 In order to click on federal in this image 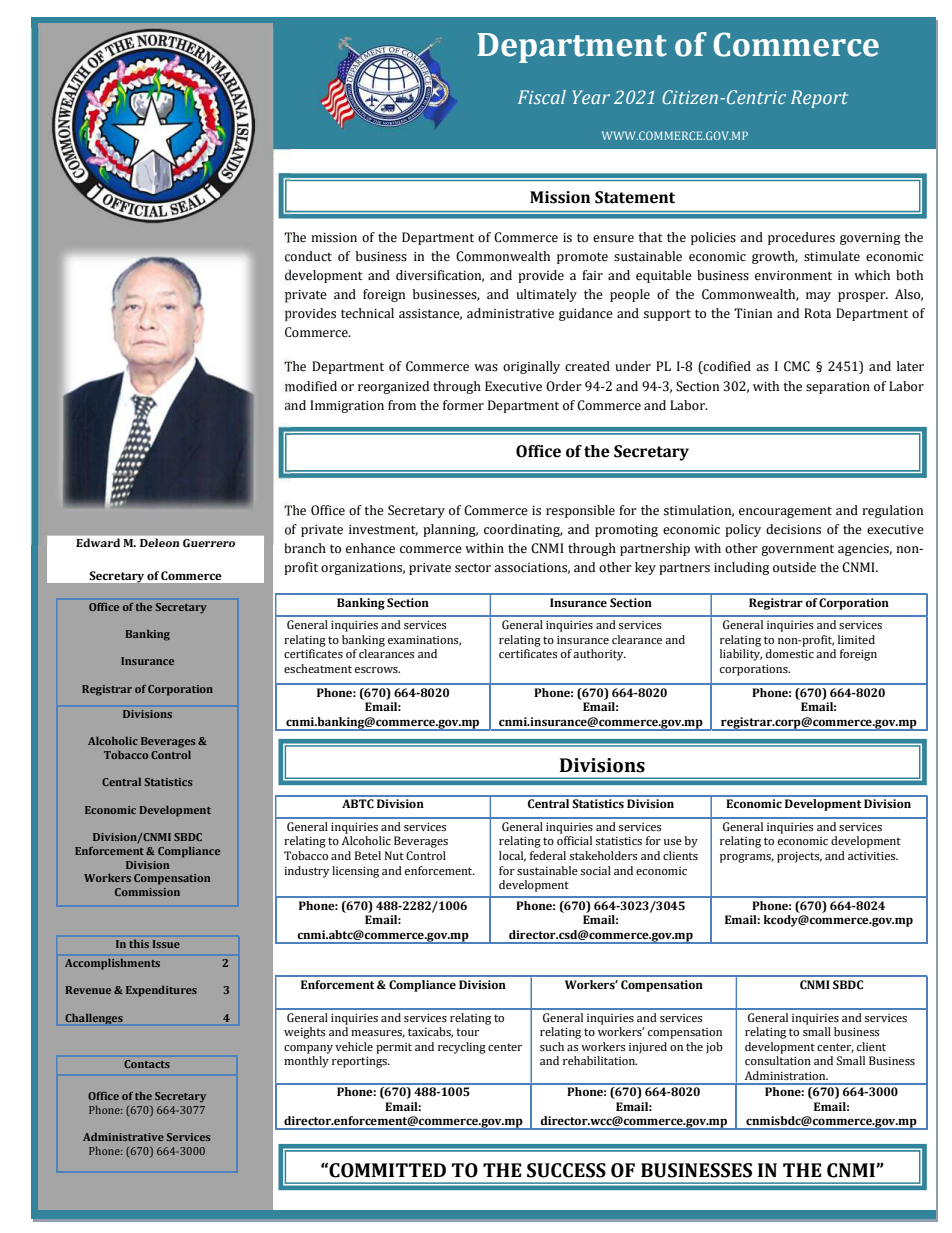, I will do `click(548, 855)`.
